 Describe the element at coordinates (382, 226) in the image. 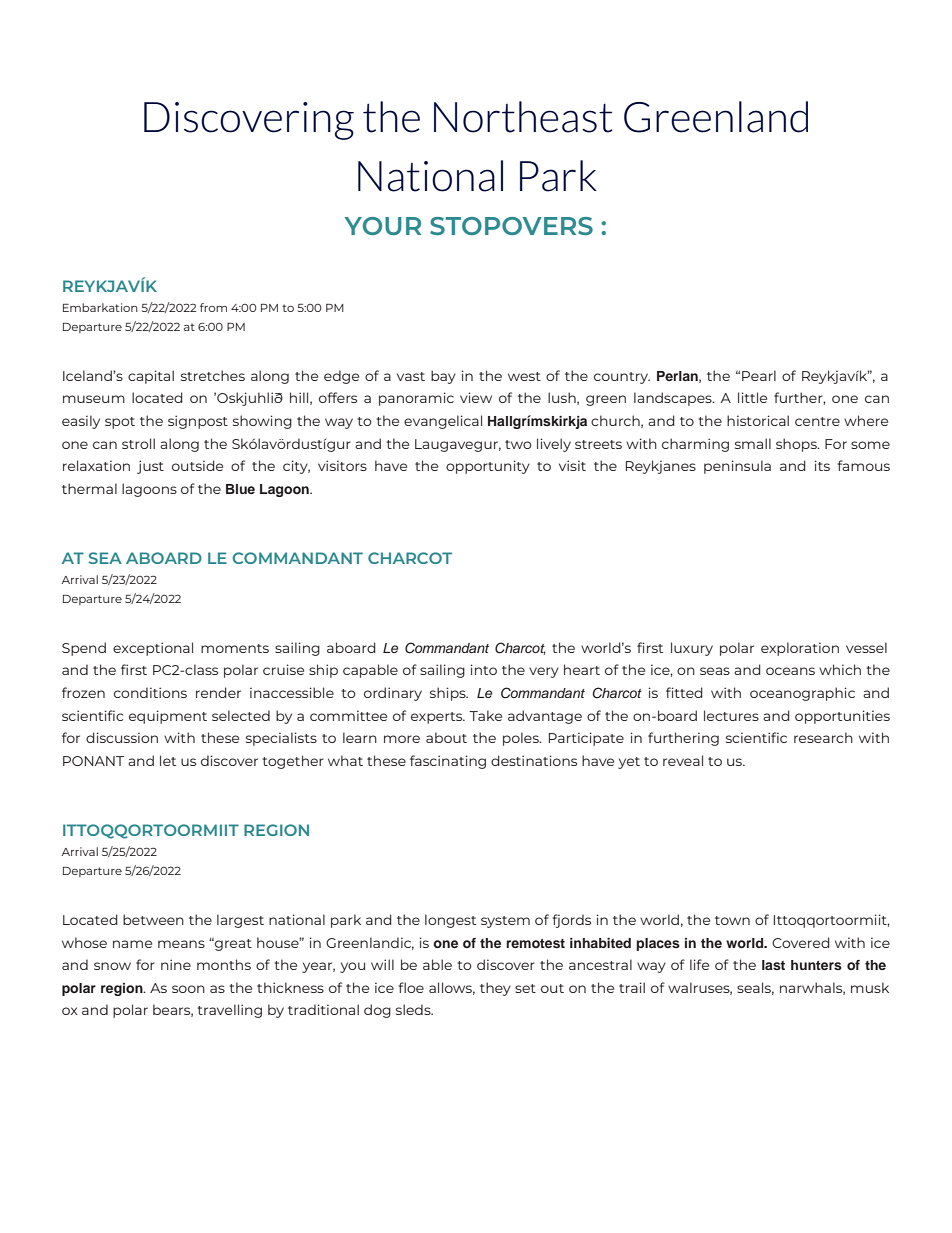

I see `YOUR` at that location.
